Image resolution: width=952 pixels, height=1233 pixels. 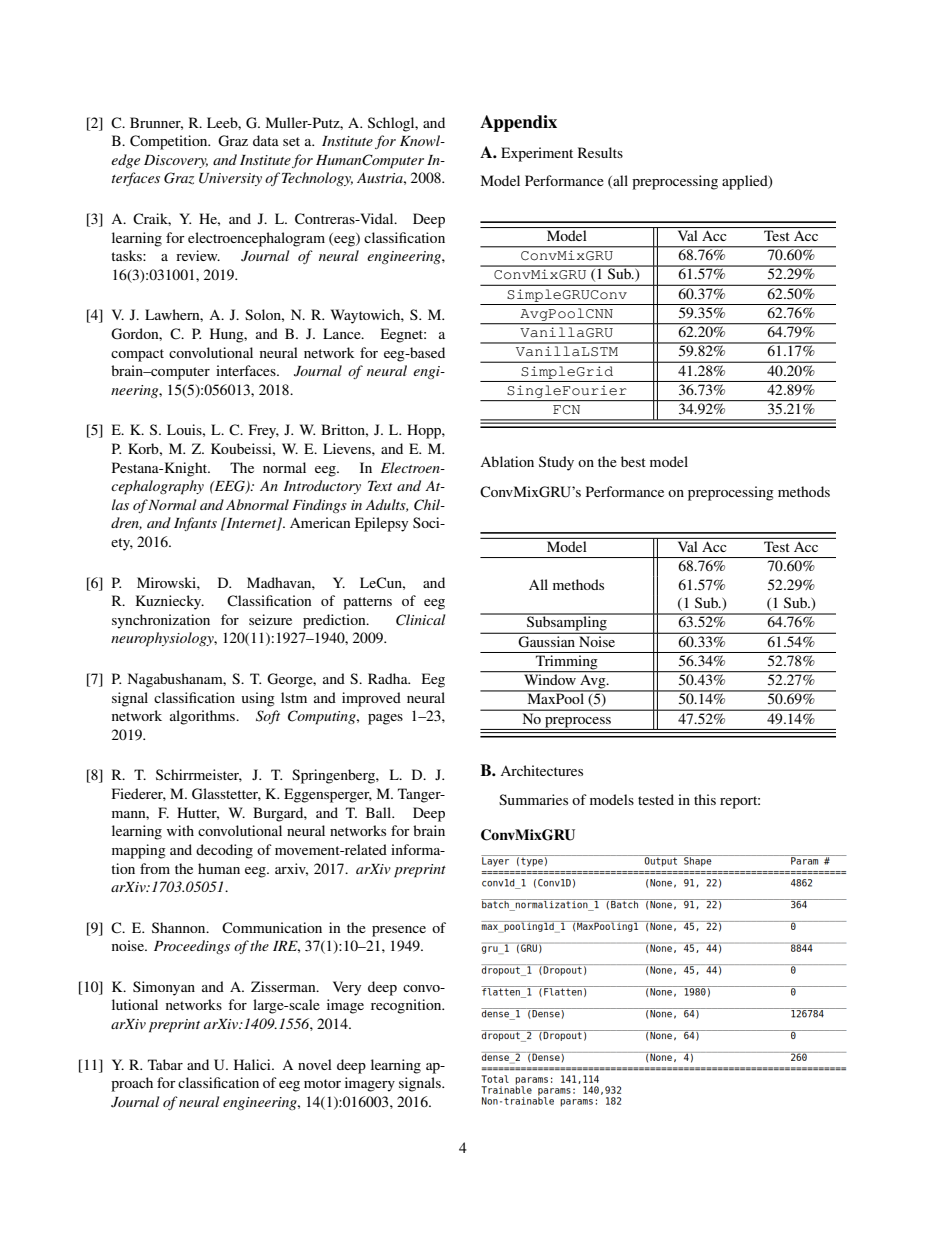 I want to click on compact, so click(x=137, y=355).
